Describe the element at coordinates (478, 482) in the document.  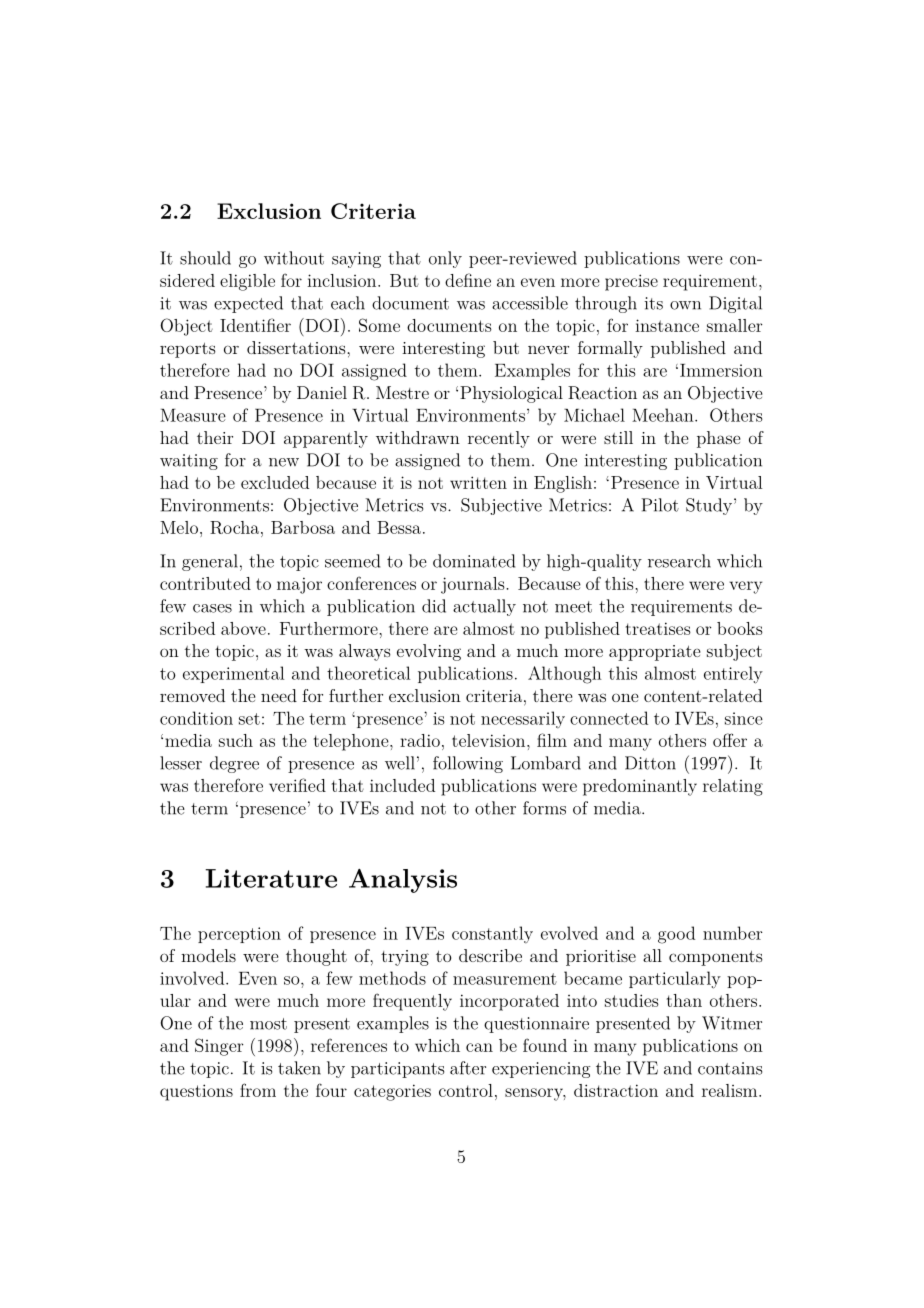
I see `written` at that location.
